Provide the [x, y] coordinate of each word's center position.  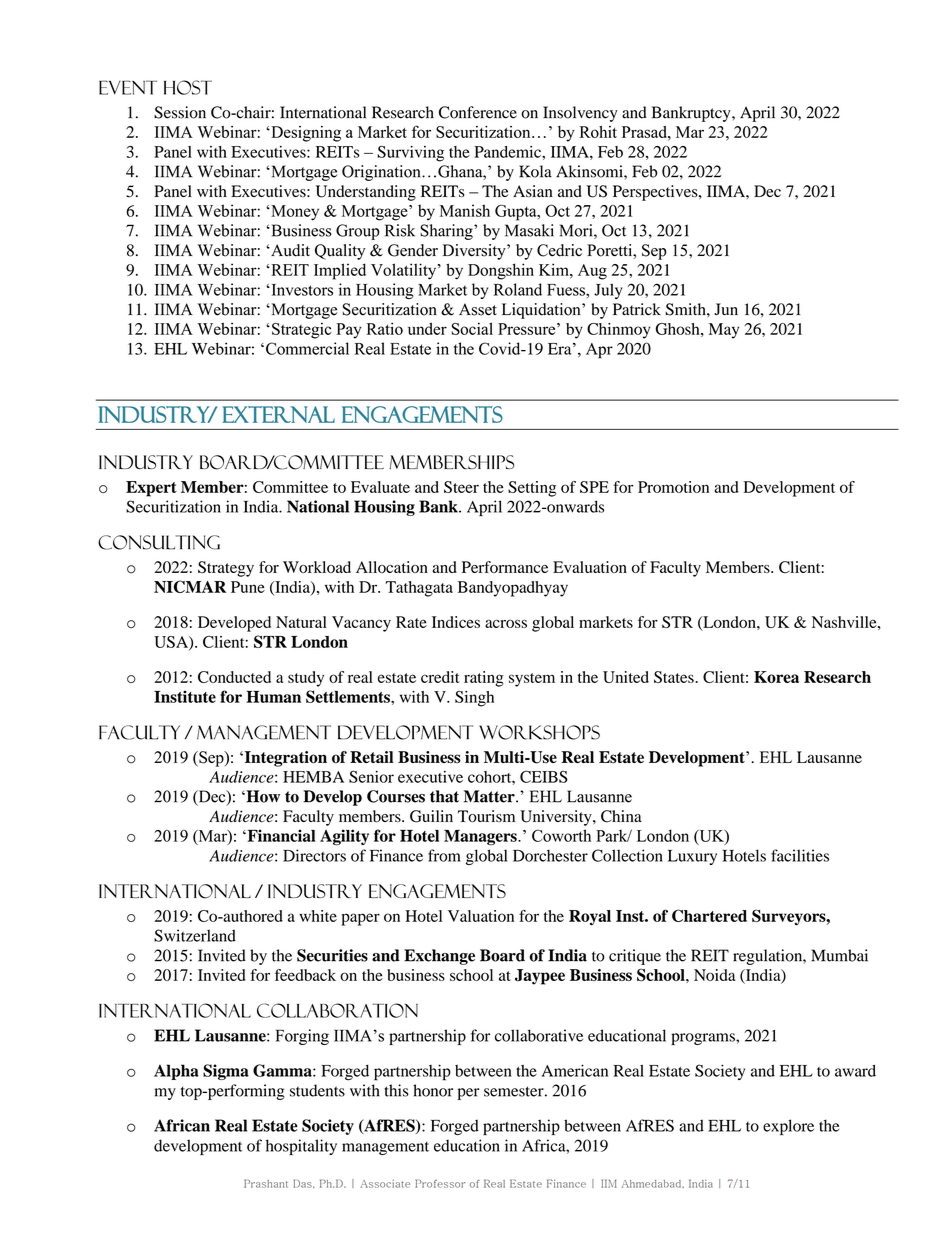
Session [180, 112]
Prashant [266, 1183]
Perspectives [656, 193]
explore [788, 1127]
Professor [440, 1183]
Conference [478, 112]
